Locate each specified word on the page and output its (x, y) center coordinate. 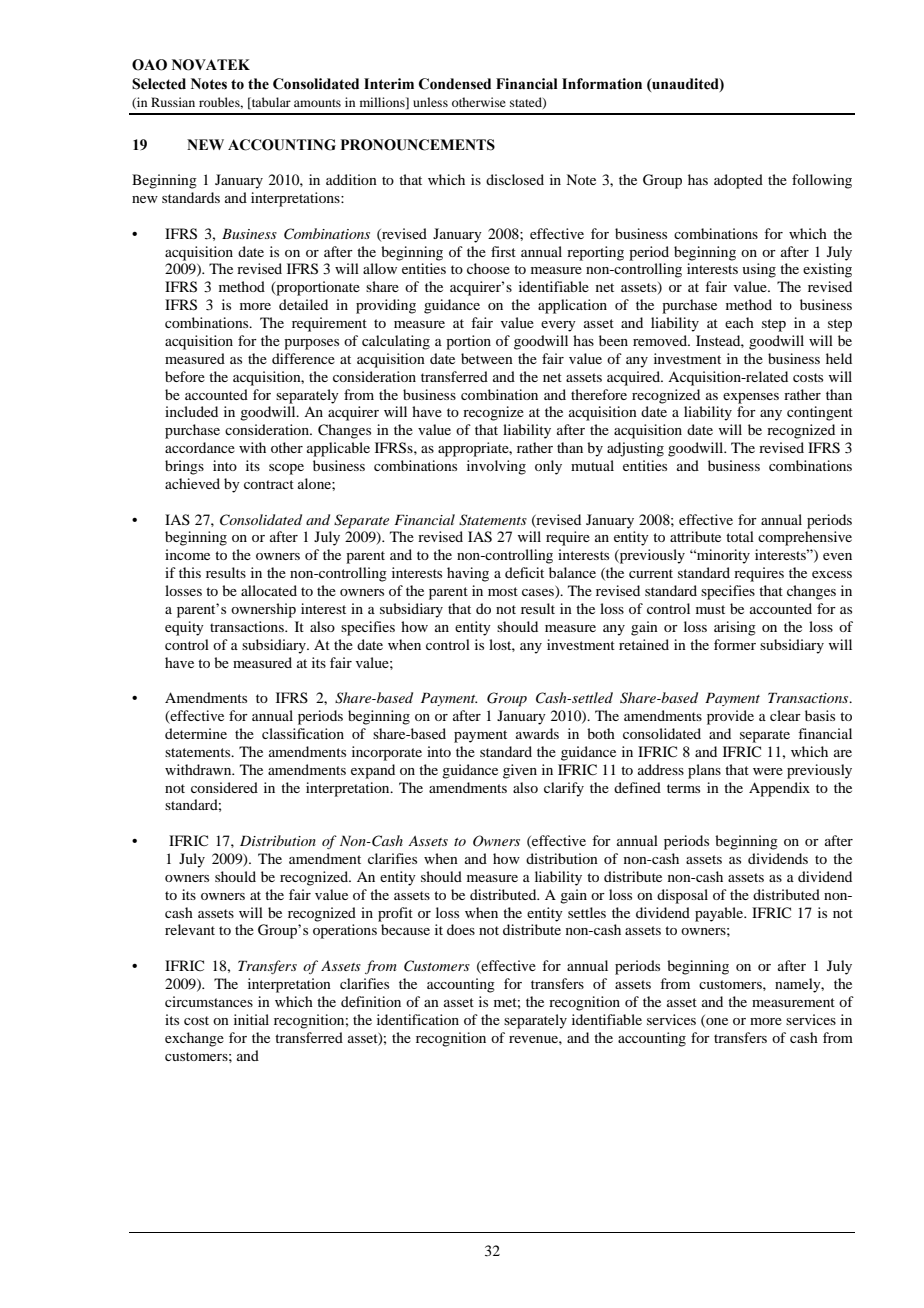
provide (730, 717)
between (487, 358)
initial (251, 1019)
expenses (751, 398)
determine (196, 733)
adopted (738, 181)
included (191, 411)
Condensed (455, 84)
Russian (173, 102)
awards (537, 733)
